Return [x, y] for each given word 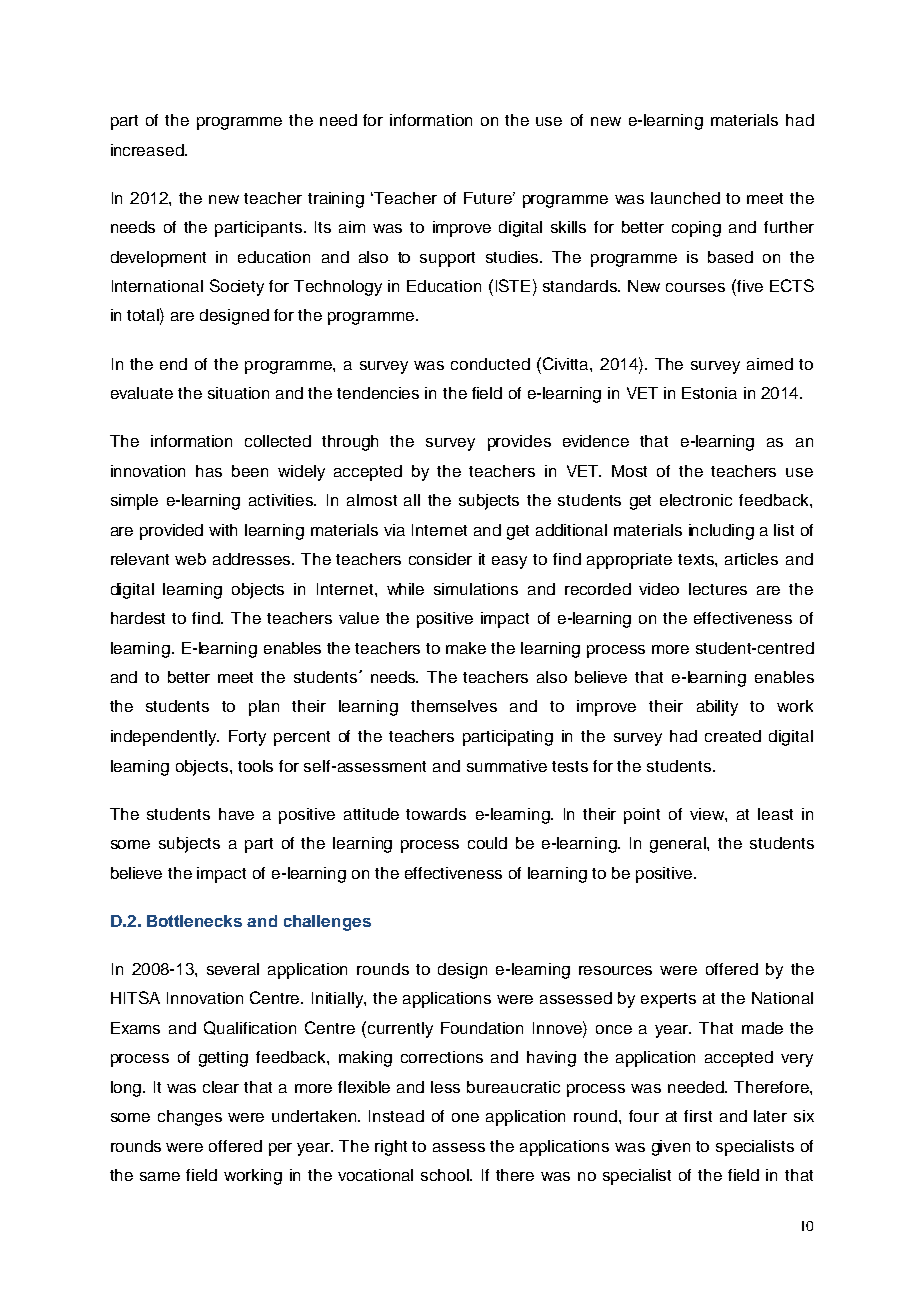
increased [148, 150]
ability [717, 708]
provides [519, 443]
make [466, 648]
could [487, 843]
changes [190, 1118]
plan [264, 708]
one [465, 1117]
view [708, 814]
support [447, 259]
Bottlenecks [194, 921]
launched [685, 198]
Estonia [709, 393]
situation [238, 393]
